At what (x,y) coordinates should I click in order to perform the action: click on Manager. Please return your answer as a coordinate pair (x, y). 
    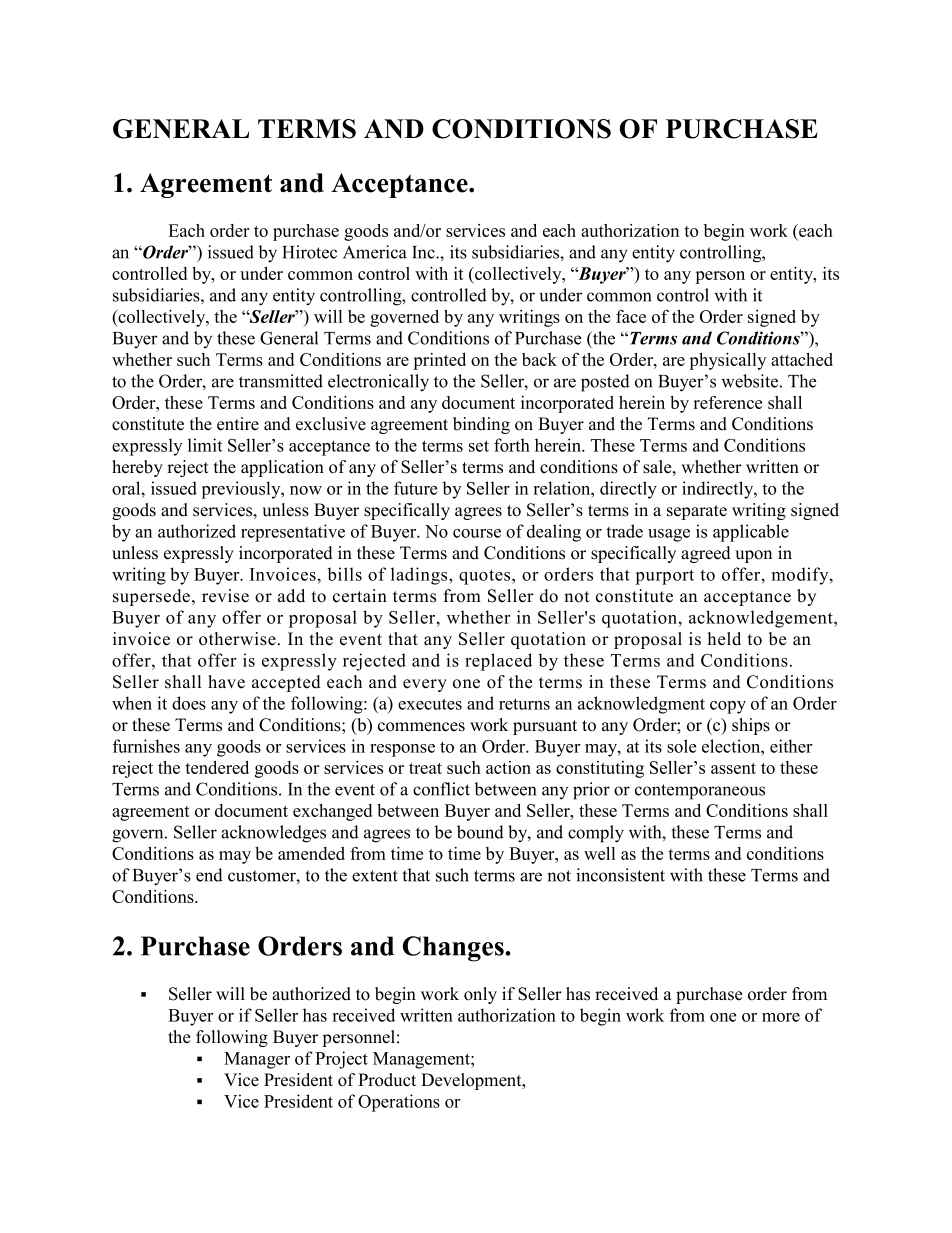
    Looking at the image, I should click on (257, 1060).
